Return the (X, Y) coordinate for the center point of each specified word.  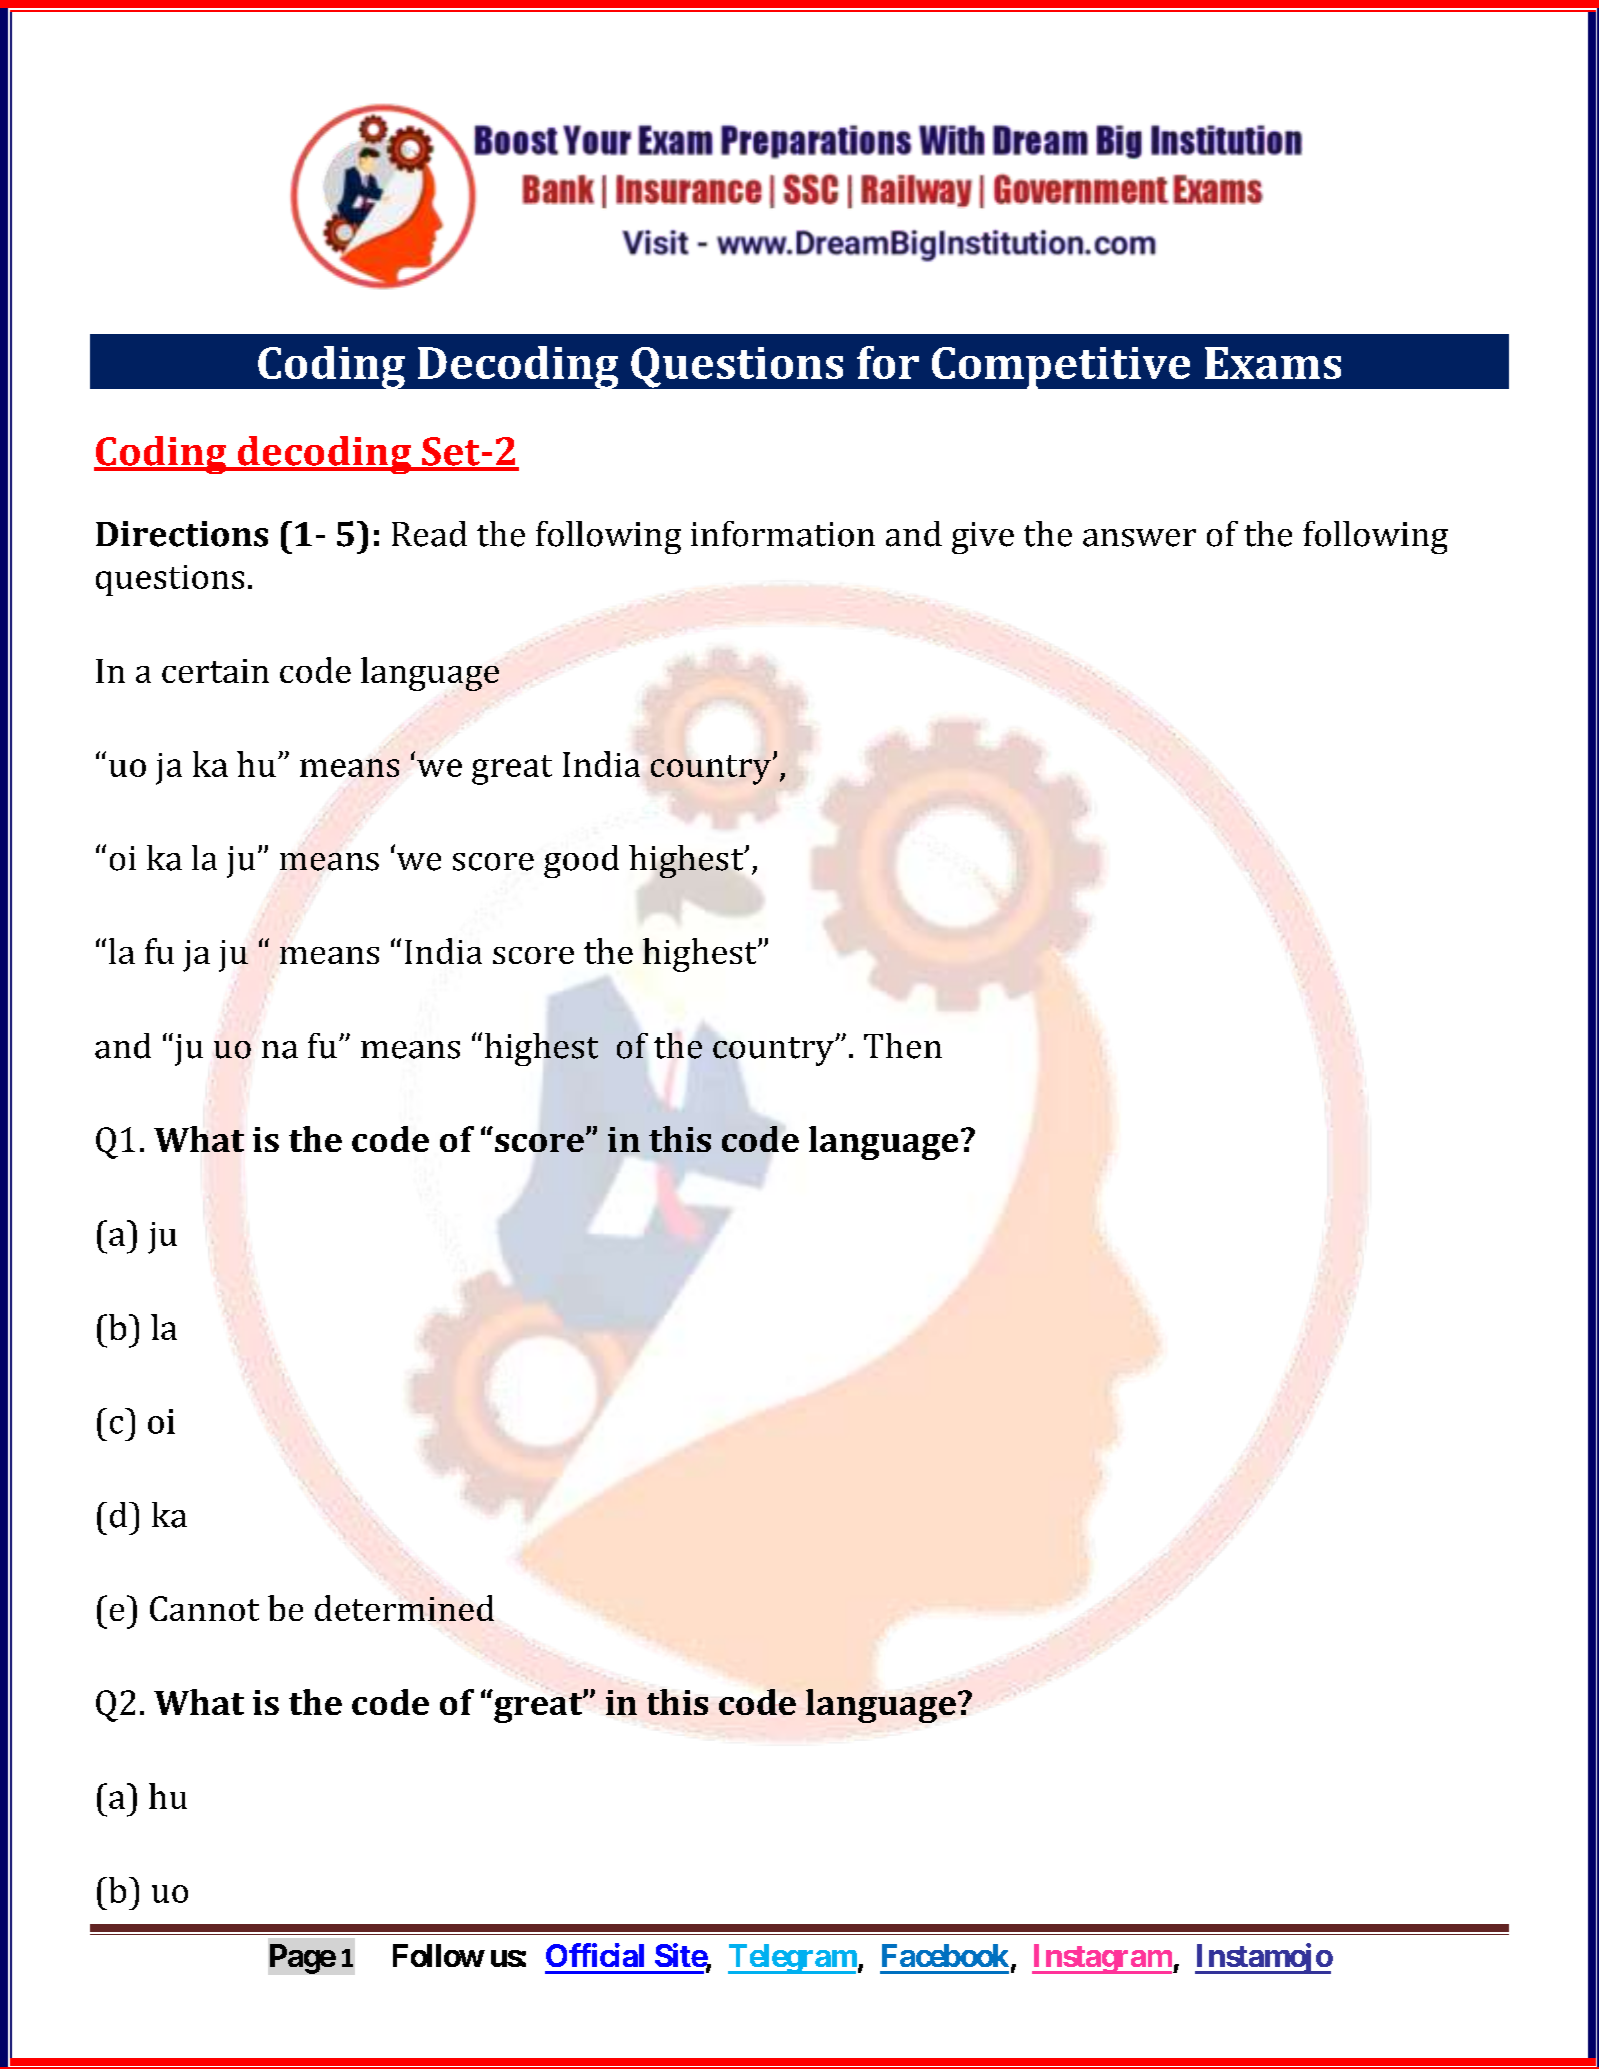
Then (903, 1046)
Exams (1273, 363)
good (581, 861)
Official (595, 1955)
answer (1139, 538)
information (783, 534)
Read (429, 534)
